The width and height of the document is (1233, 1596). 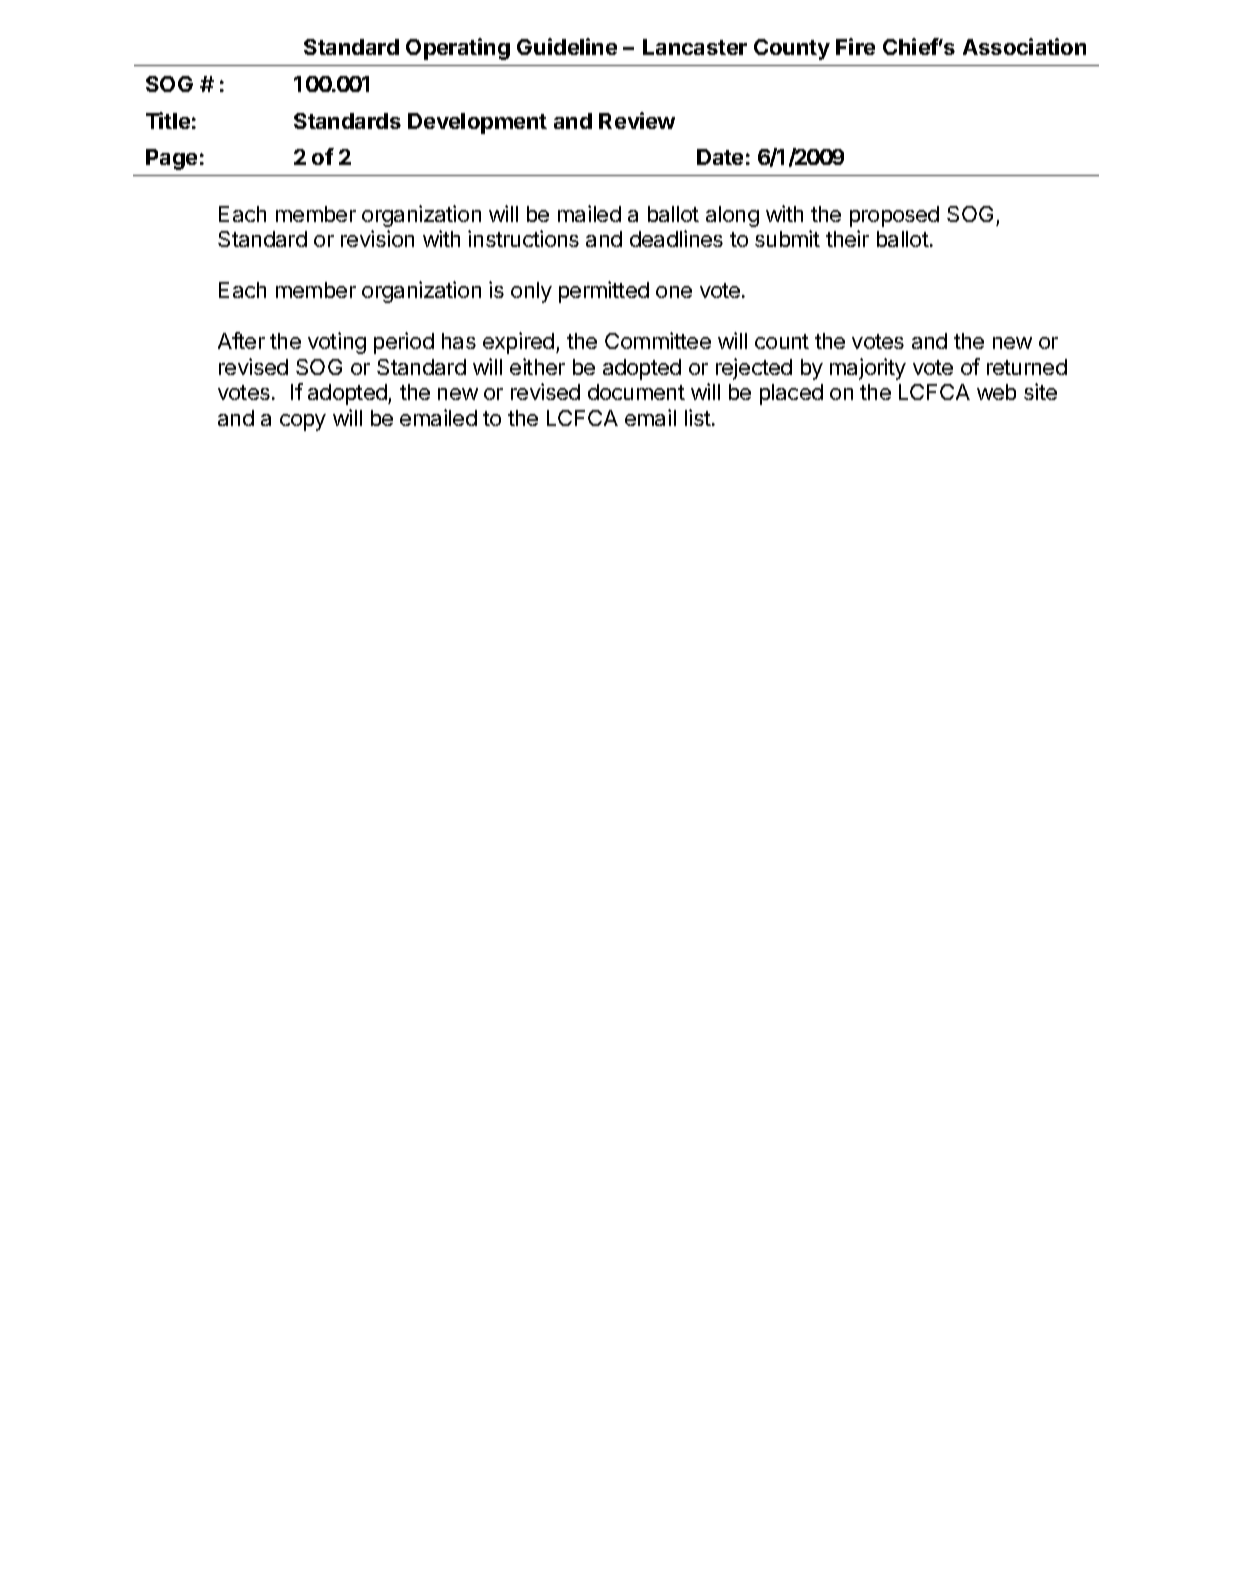 I want to click on their, so click(x=847, y=238).
